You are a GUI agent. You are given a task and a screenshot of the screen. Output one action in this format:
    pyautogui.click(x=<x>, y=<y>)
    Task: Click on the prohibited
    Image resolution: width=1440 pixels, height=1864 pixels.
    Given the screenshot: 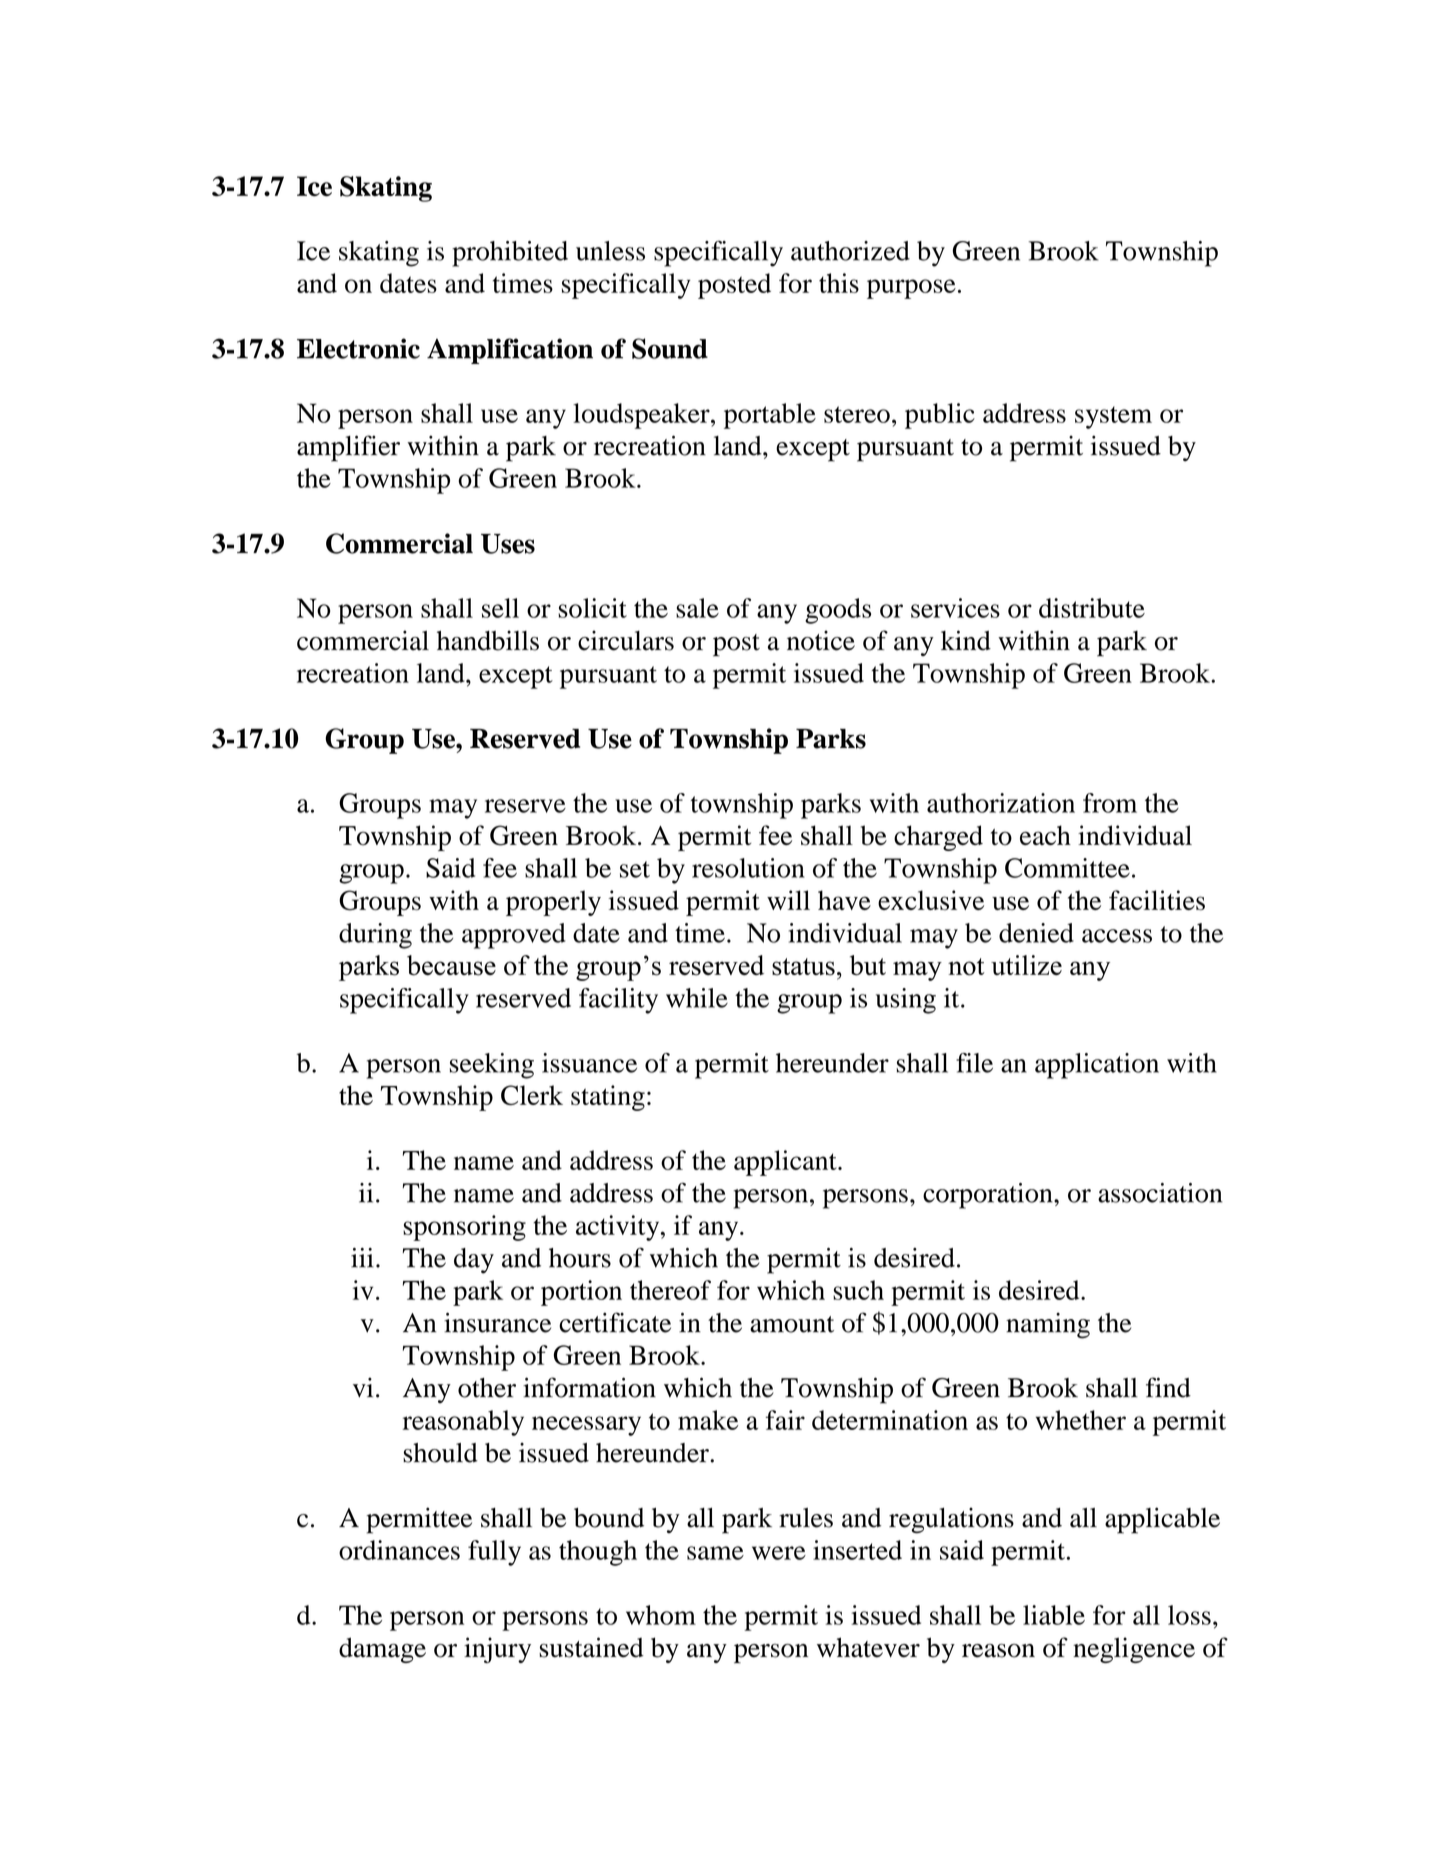 What is the action you would take?
    pyautogui.click(x=510, y=254)
